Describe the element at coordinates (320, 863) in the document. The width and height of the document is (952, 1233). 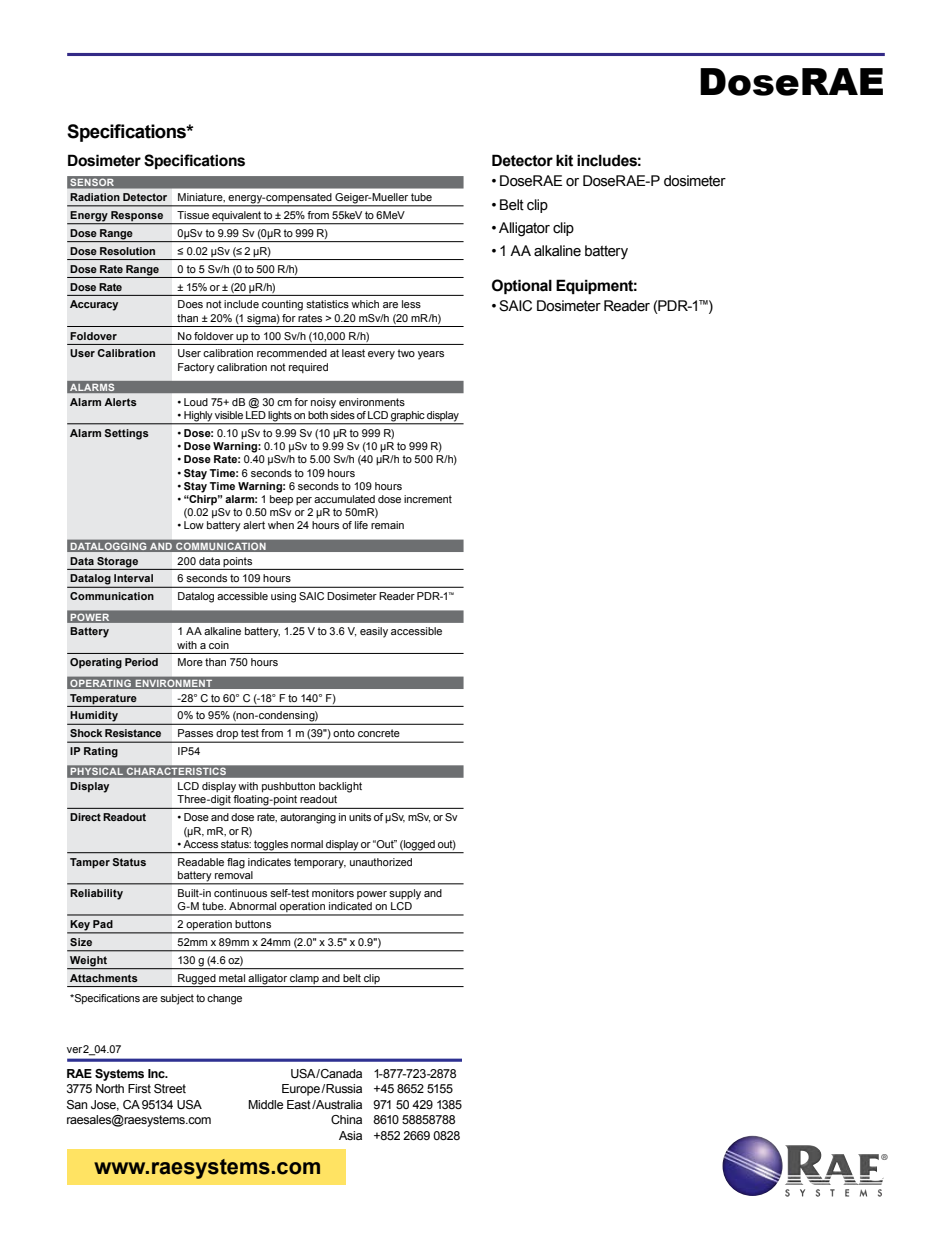
I see `temporary` at that location.
